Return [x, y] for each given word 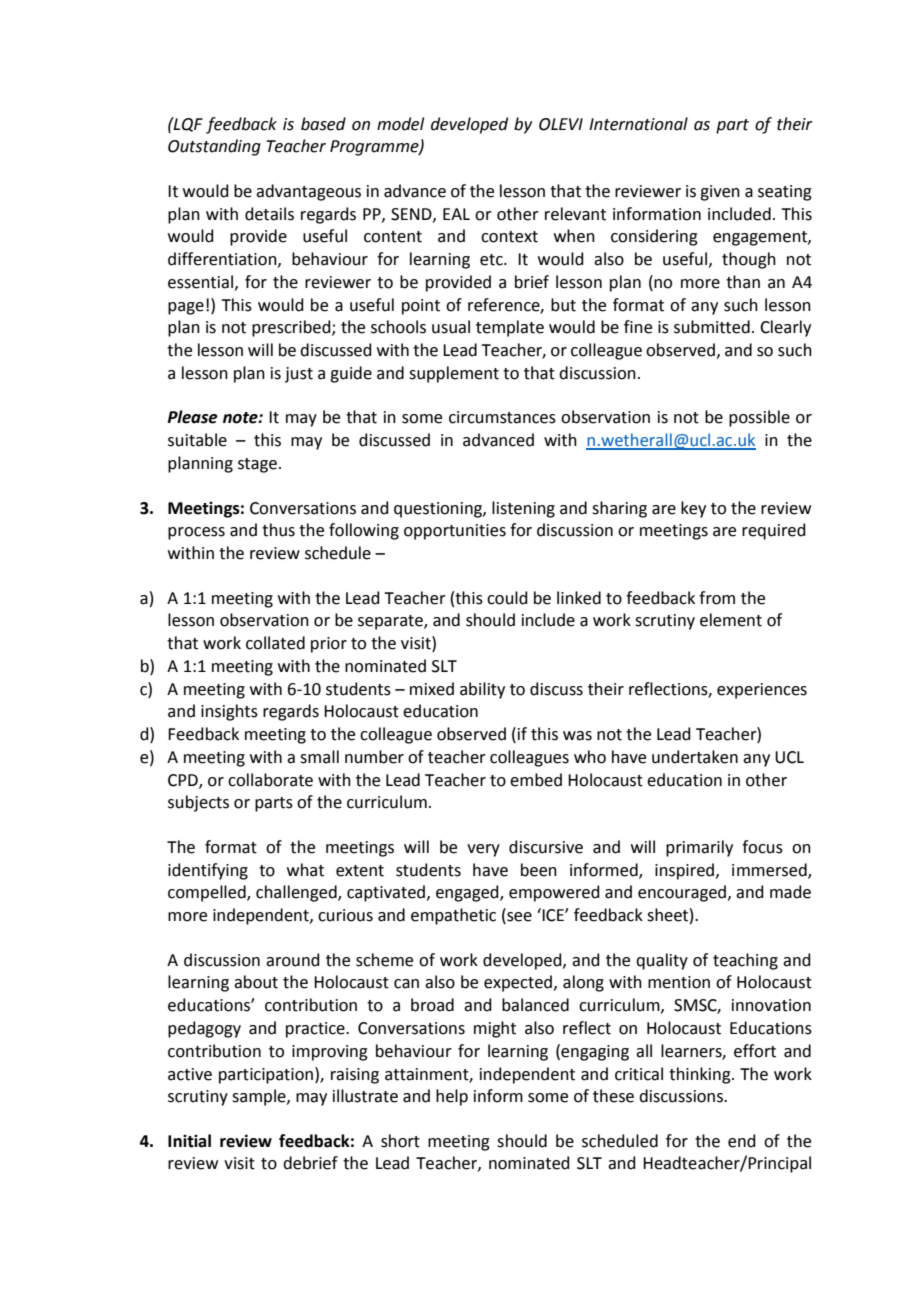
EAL [456, 214]
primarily [699, 848]
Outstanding [214, 147]
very [483, 850]
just [299, 375]
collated [275, 643]
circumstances [502, 417]
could [507, 598]
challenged [297, 893]
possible [759, 418]
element [731, 620]
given [720, 193]
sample [260, 1097]
